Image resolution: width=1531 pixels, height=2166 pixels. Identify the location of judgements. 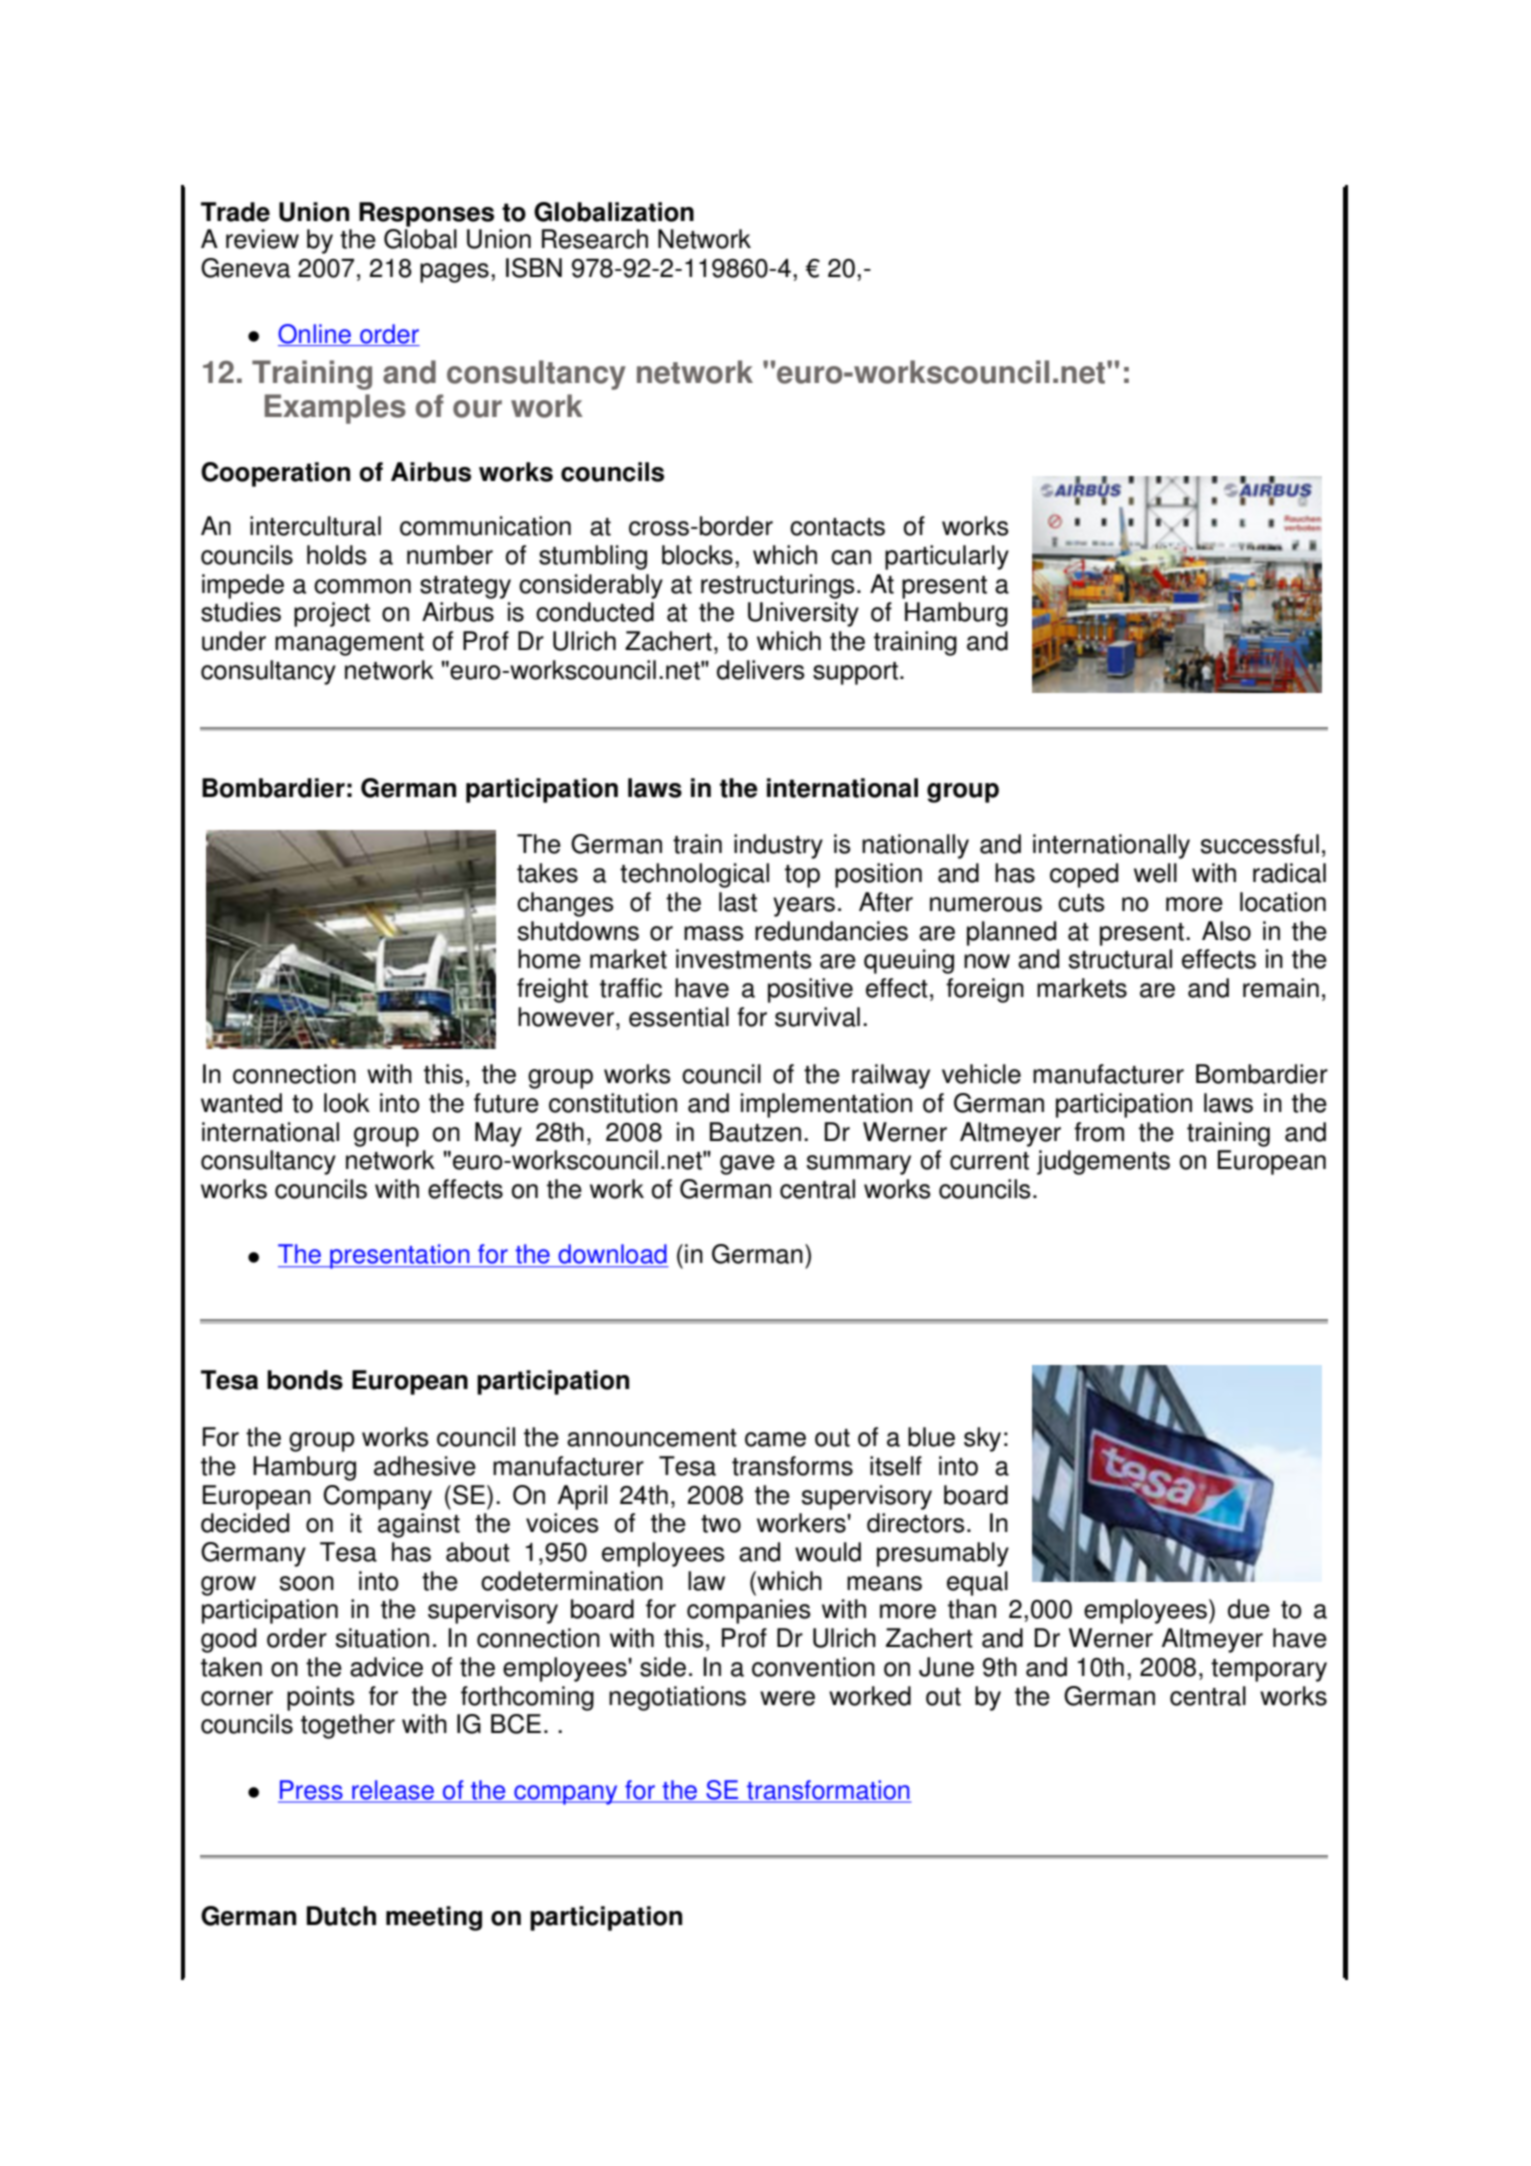
(1103, 1162).
